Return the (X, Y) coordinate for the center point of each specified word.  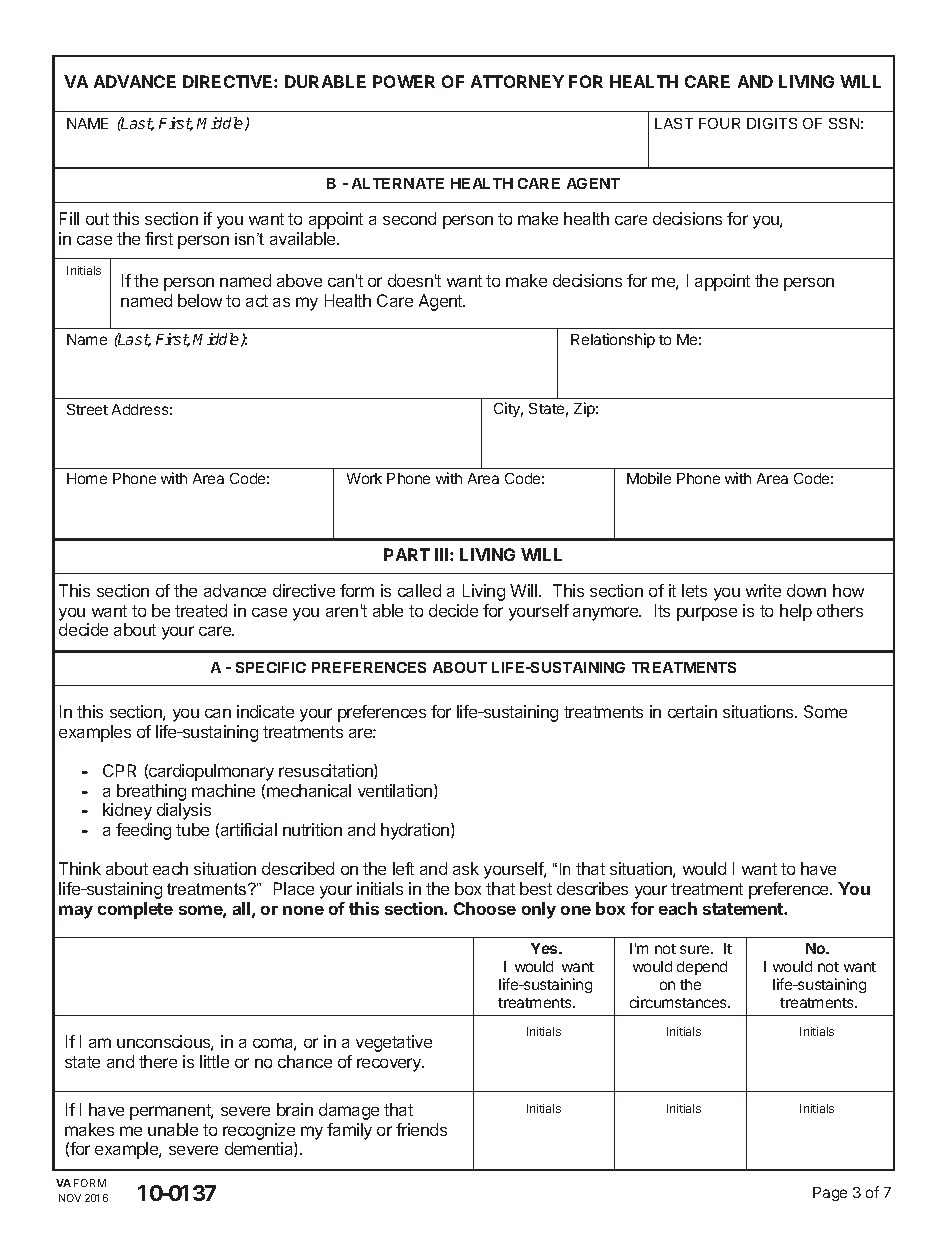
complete (135, 910)
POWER (404, 81)
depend (702, 968)
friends (421, 1129)
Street (87, 409)
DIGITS (772, 123)
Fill (69, 218)
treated (201, 610)
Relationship (613, 340)
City (508, 409)
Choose (485, 908)
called (419, 590)
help (796, 612)
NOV (70, 1198)
